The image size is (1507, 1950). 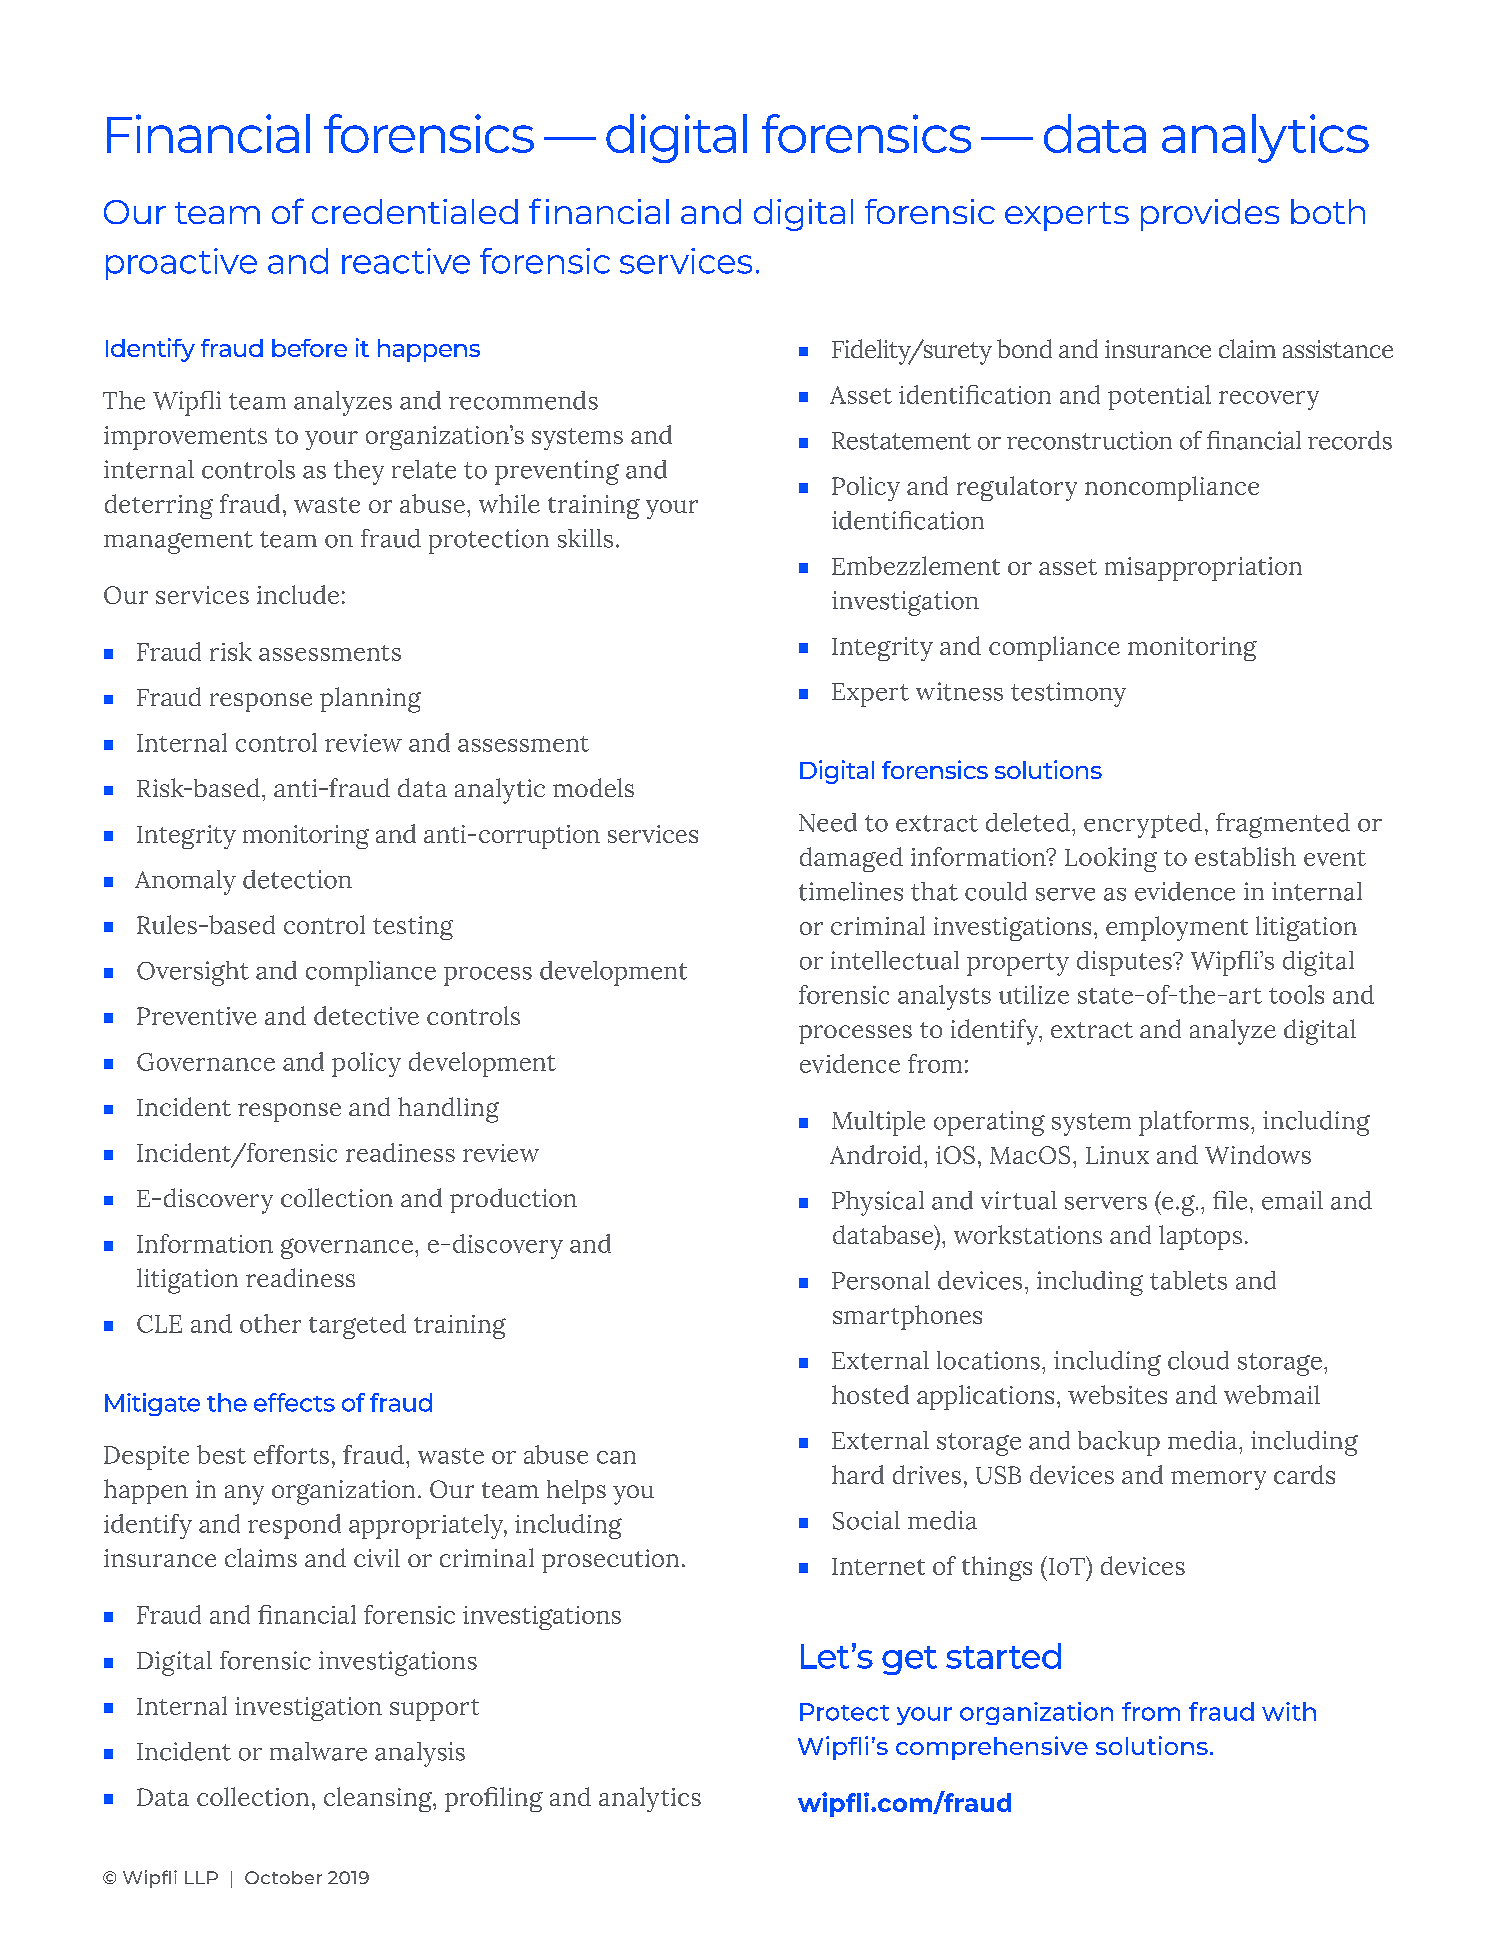 I want to click on with, so click(x=1289, y=1711).
